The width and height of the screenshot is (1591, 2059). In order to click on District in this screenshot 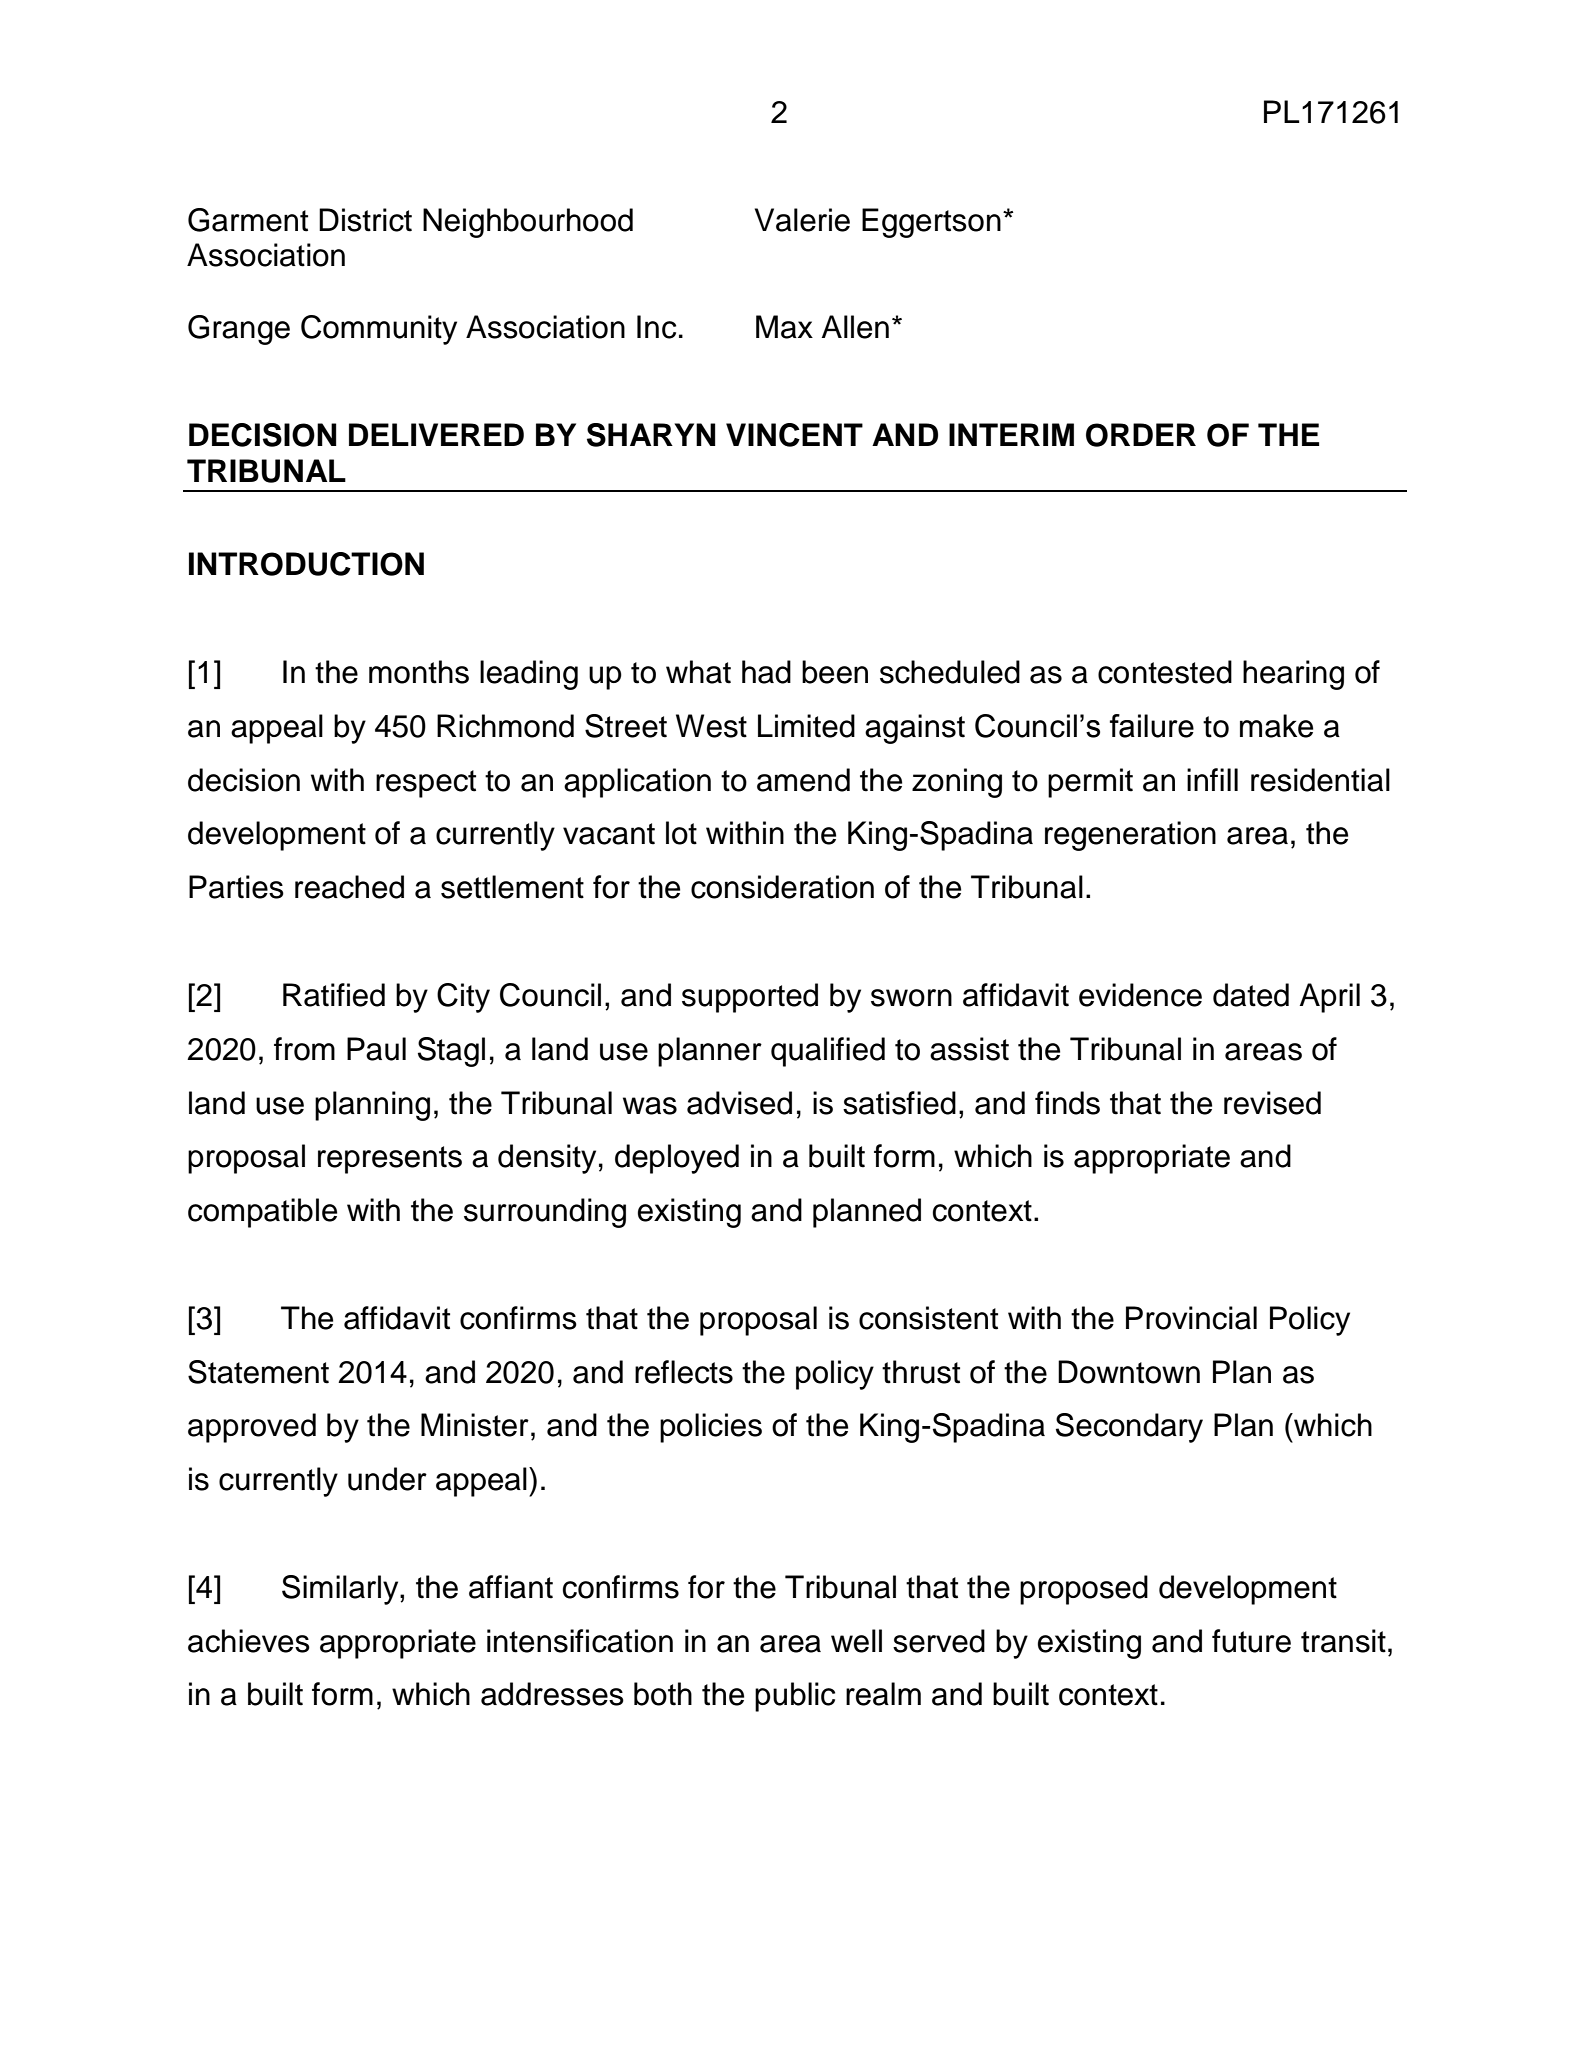, I will do `click(365, 220)`.
